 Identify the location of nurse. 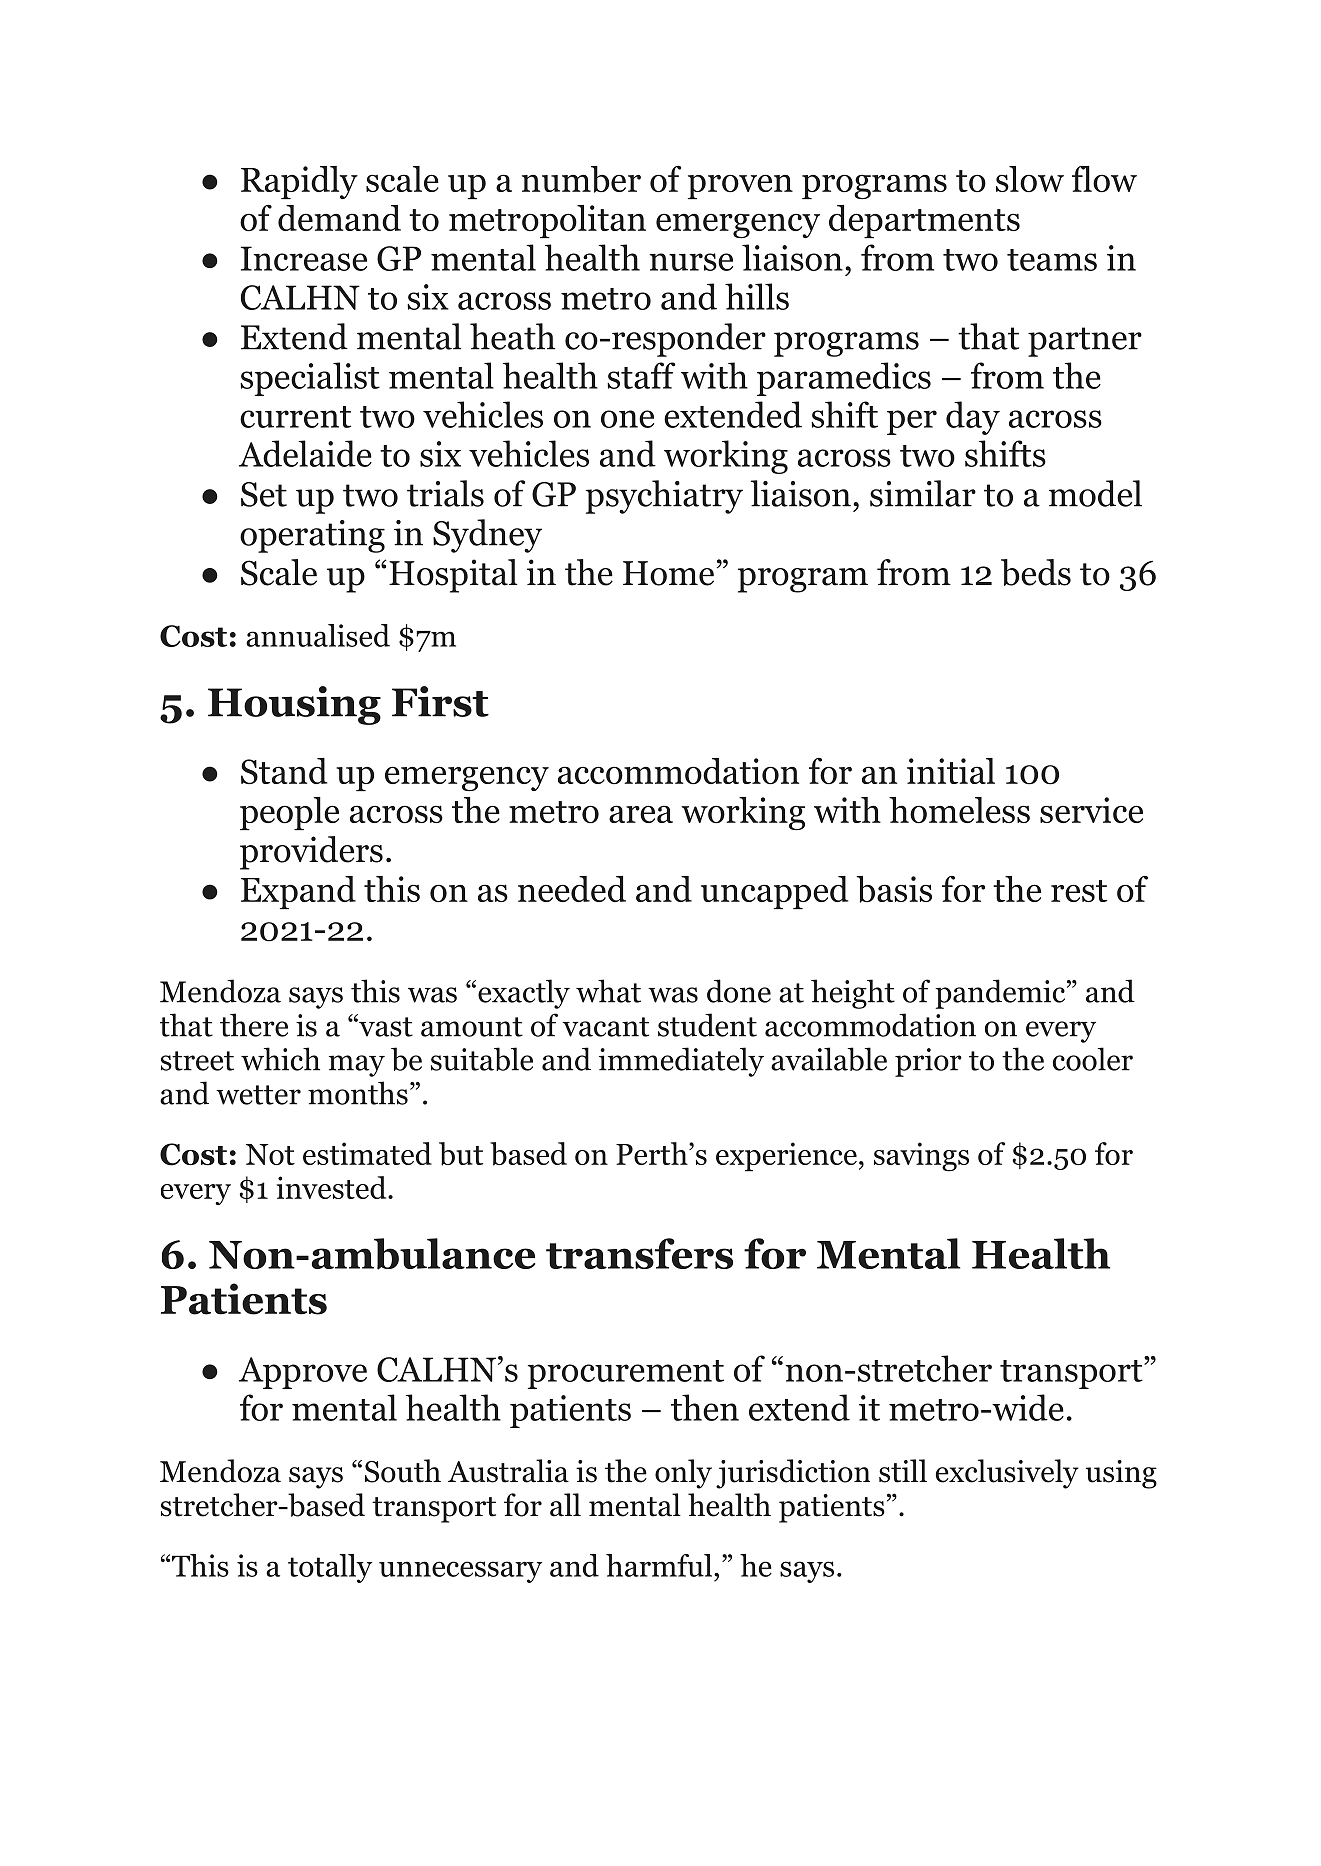
(691, 262).
